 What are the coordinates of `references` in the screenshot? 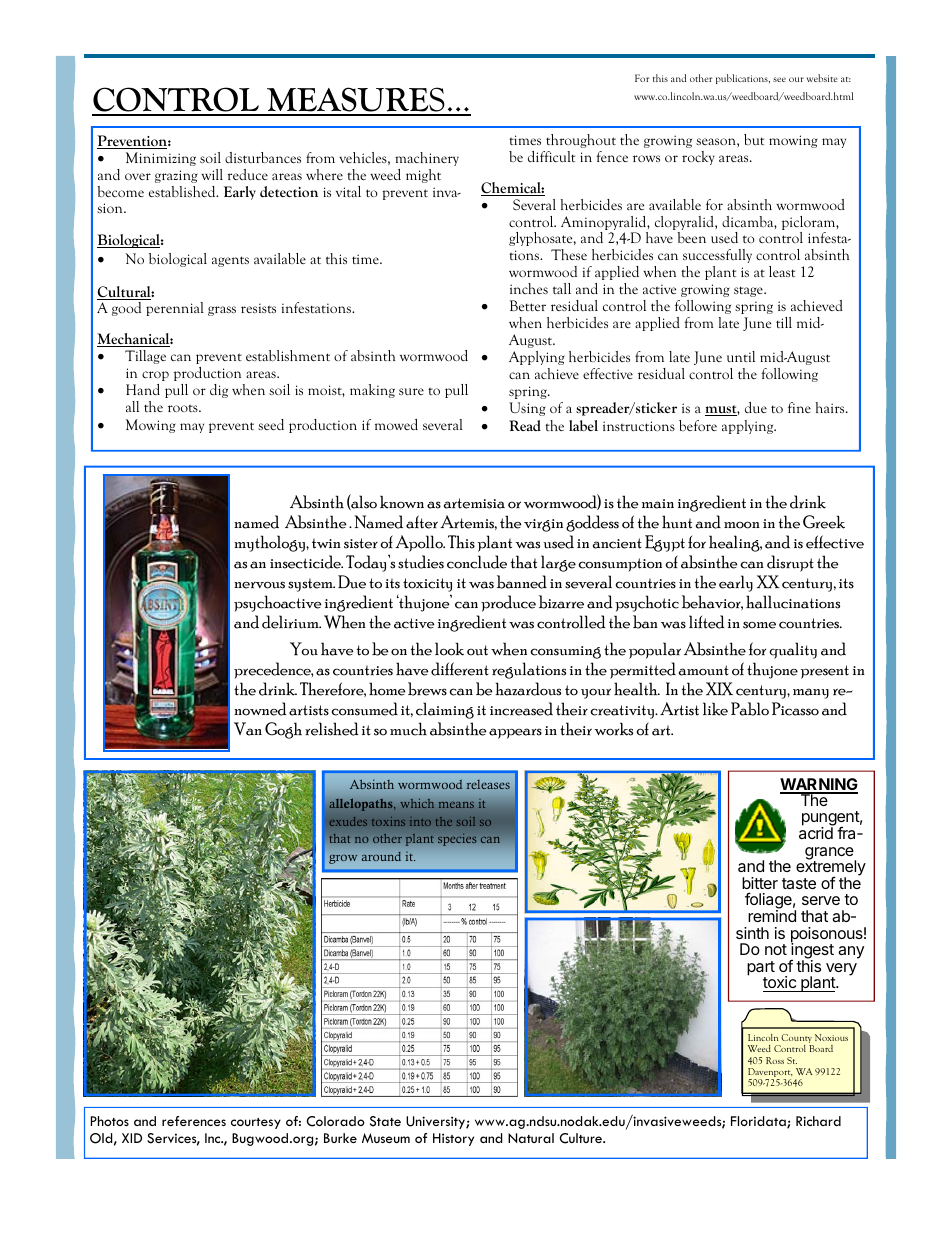 It's located at (194, 1121).
